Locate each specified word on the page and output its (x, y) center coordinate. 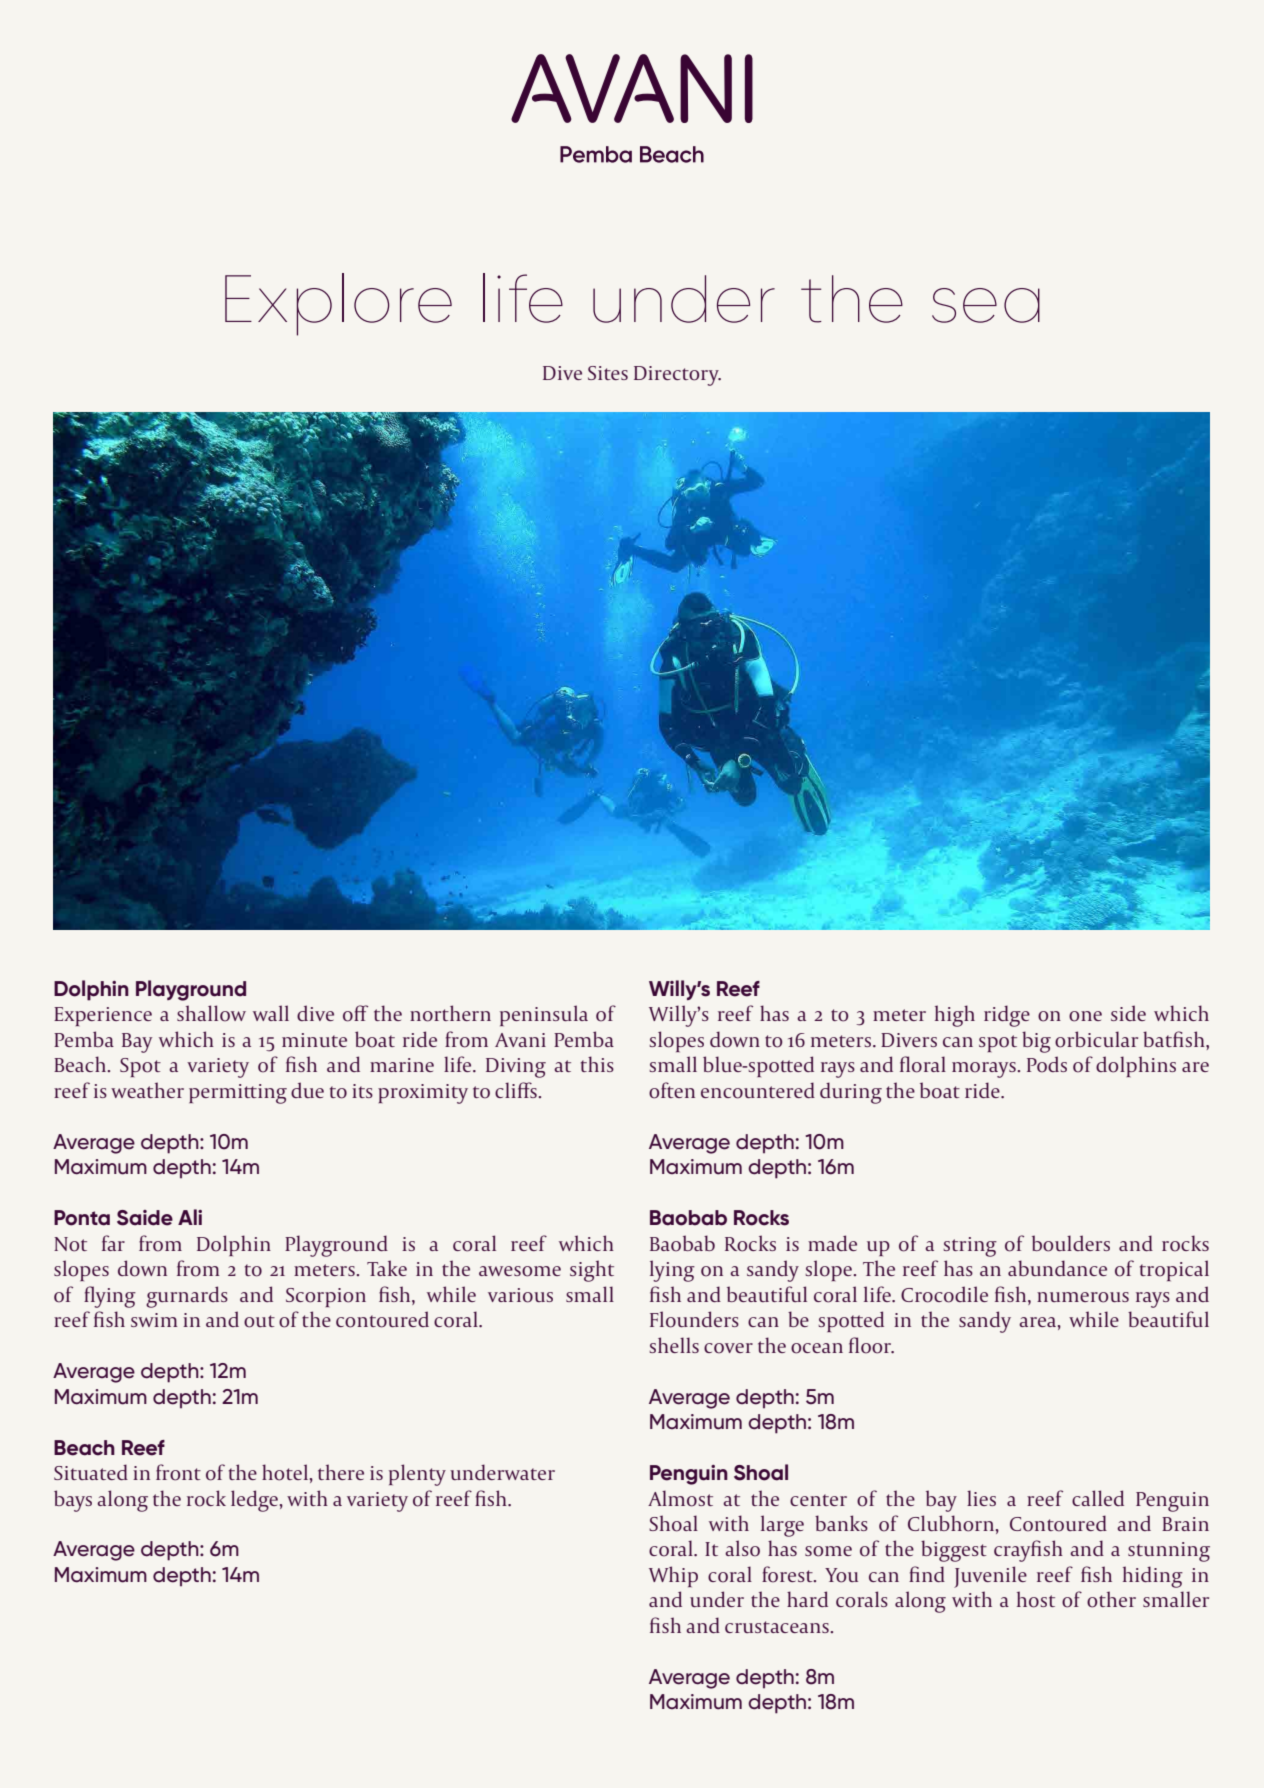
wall (271, 1013)
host (1036, 1599)
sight (592, 1271)
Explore (338, 304)
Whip (673, 1576)
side (1128, 1013)
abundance (1057, 1268)
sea (986, 305)
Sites (608, 373)
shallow (211, 1013)
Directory (677, 376)
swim (154, 1320)
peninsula (544, 1015)
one (1085, 1016)
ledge (254, 1501)
